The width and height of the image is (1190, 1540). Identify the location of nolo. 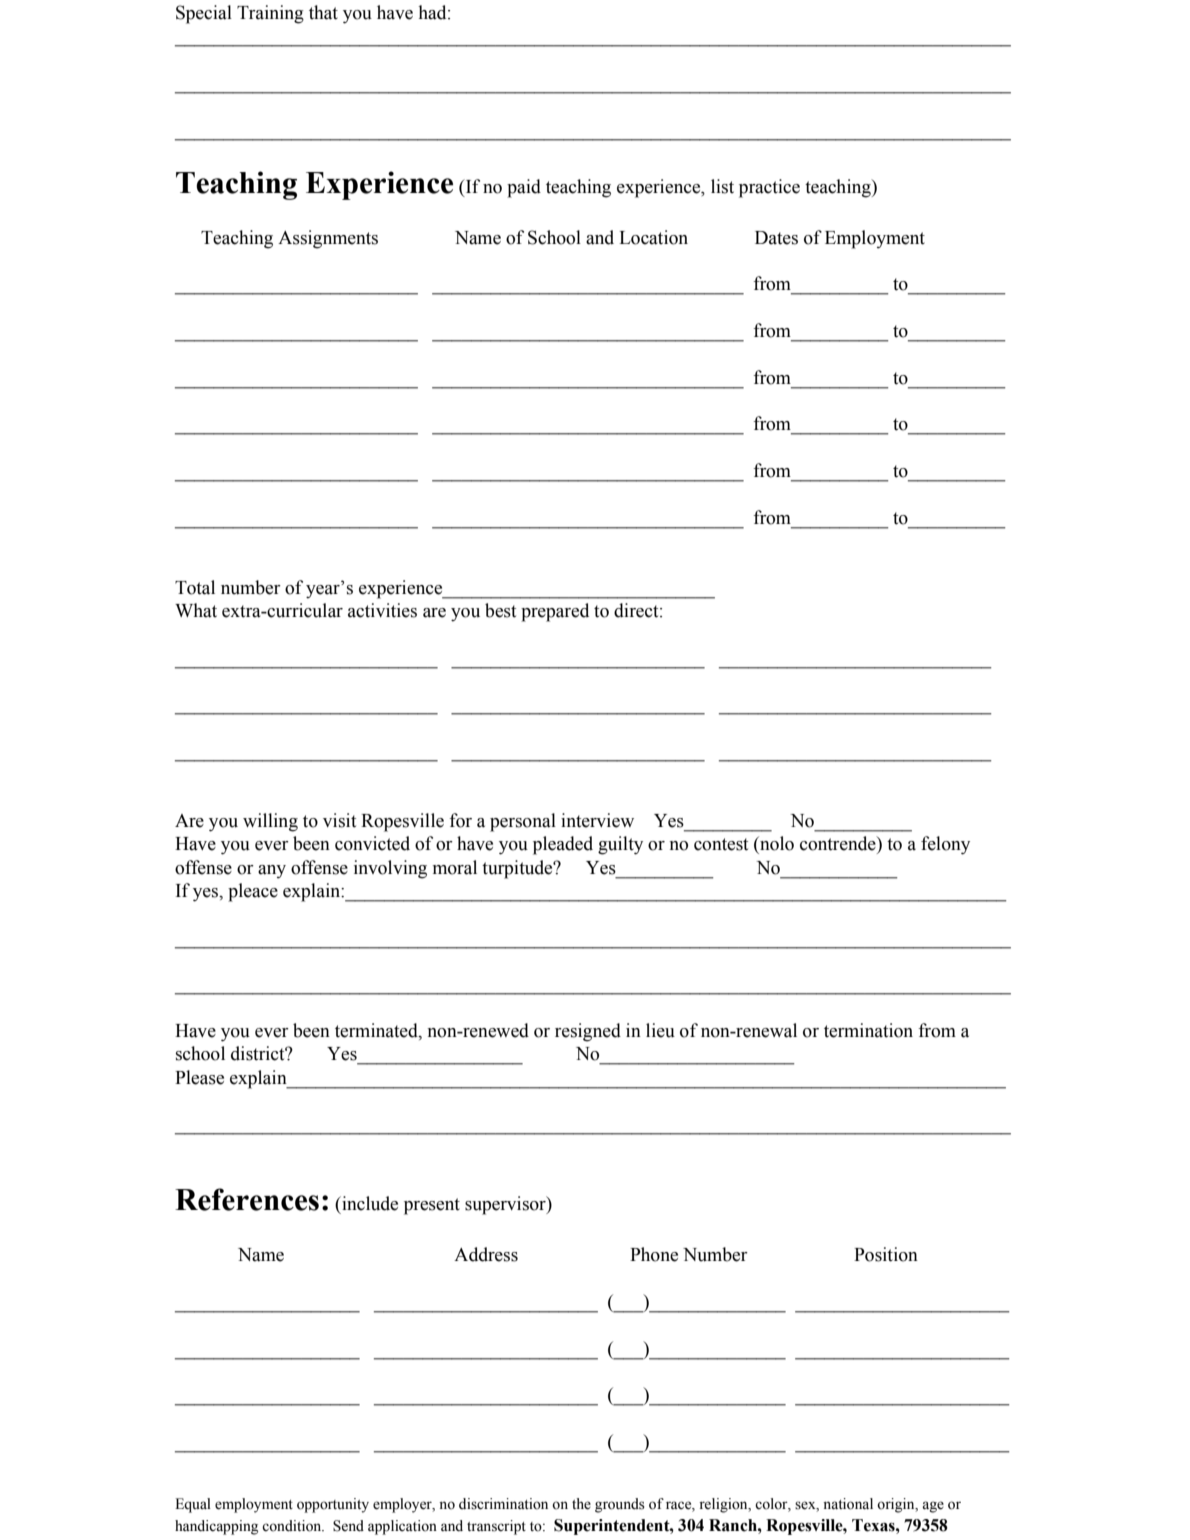
(776, 843).
